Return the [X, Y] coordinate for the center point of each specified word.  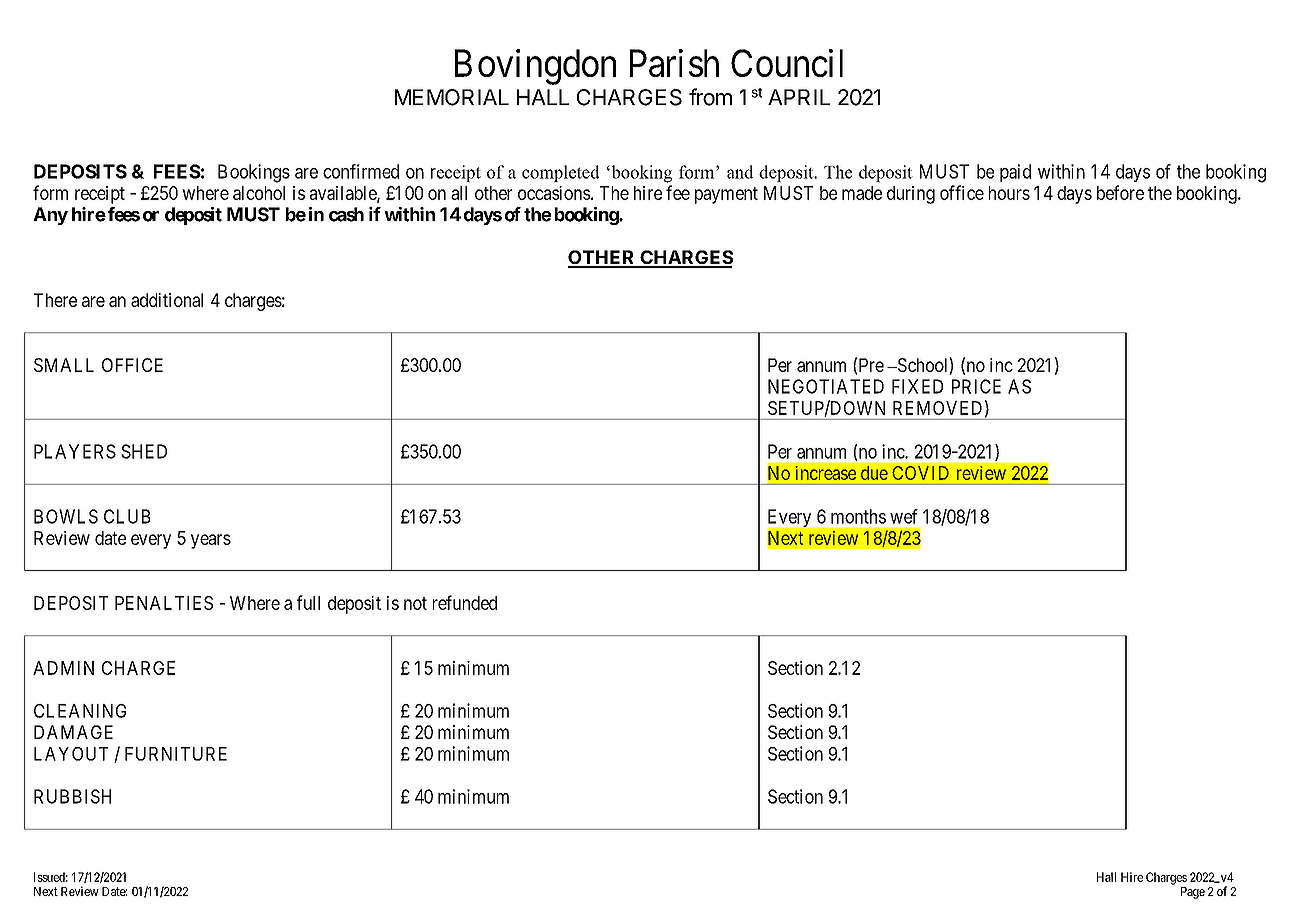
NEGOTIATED [826, 386]
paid [1015, 173]
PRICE [976, 386]
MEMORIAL [452, 97]
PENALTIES [164, 603]
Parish [674, 63]
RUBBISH [72, 796]
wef [904, 516]
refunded [465, 602]
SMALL [64, 365]
